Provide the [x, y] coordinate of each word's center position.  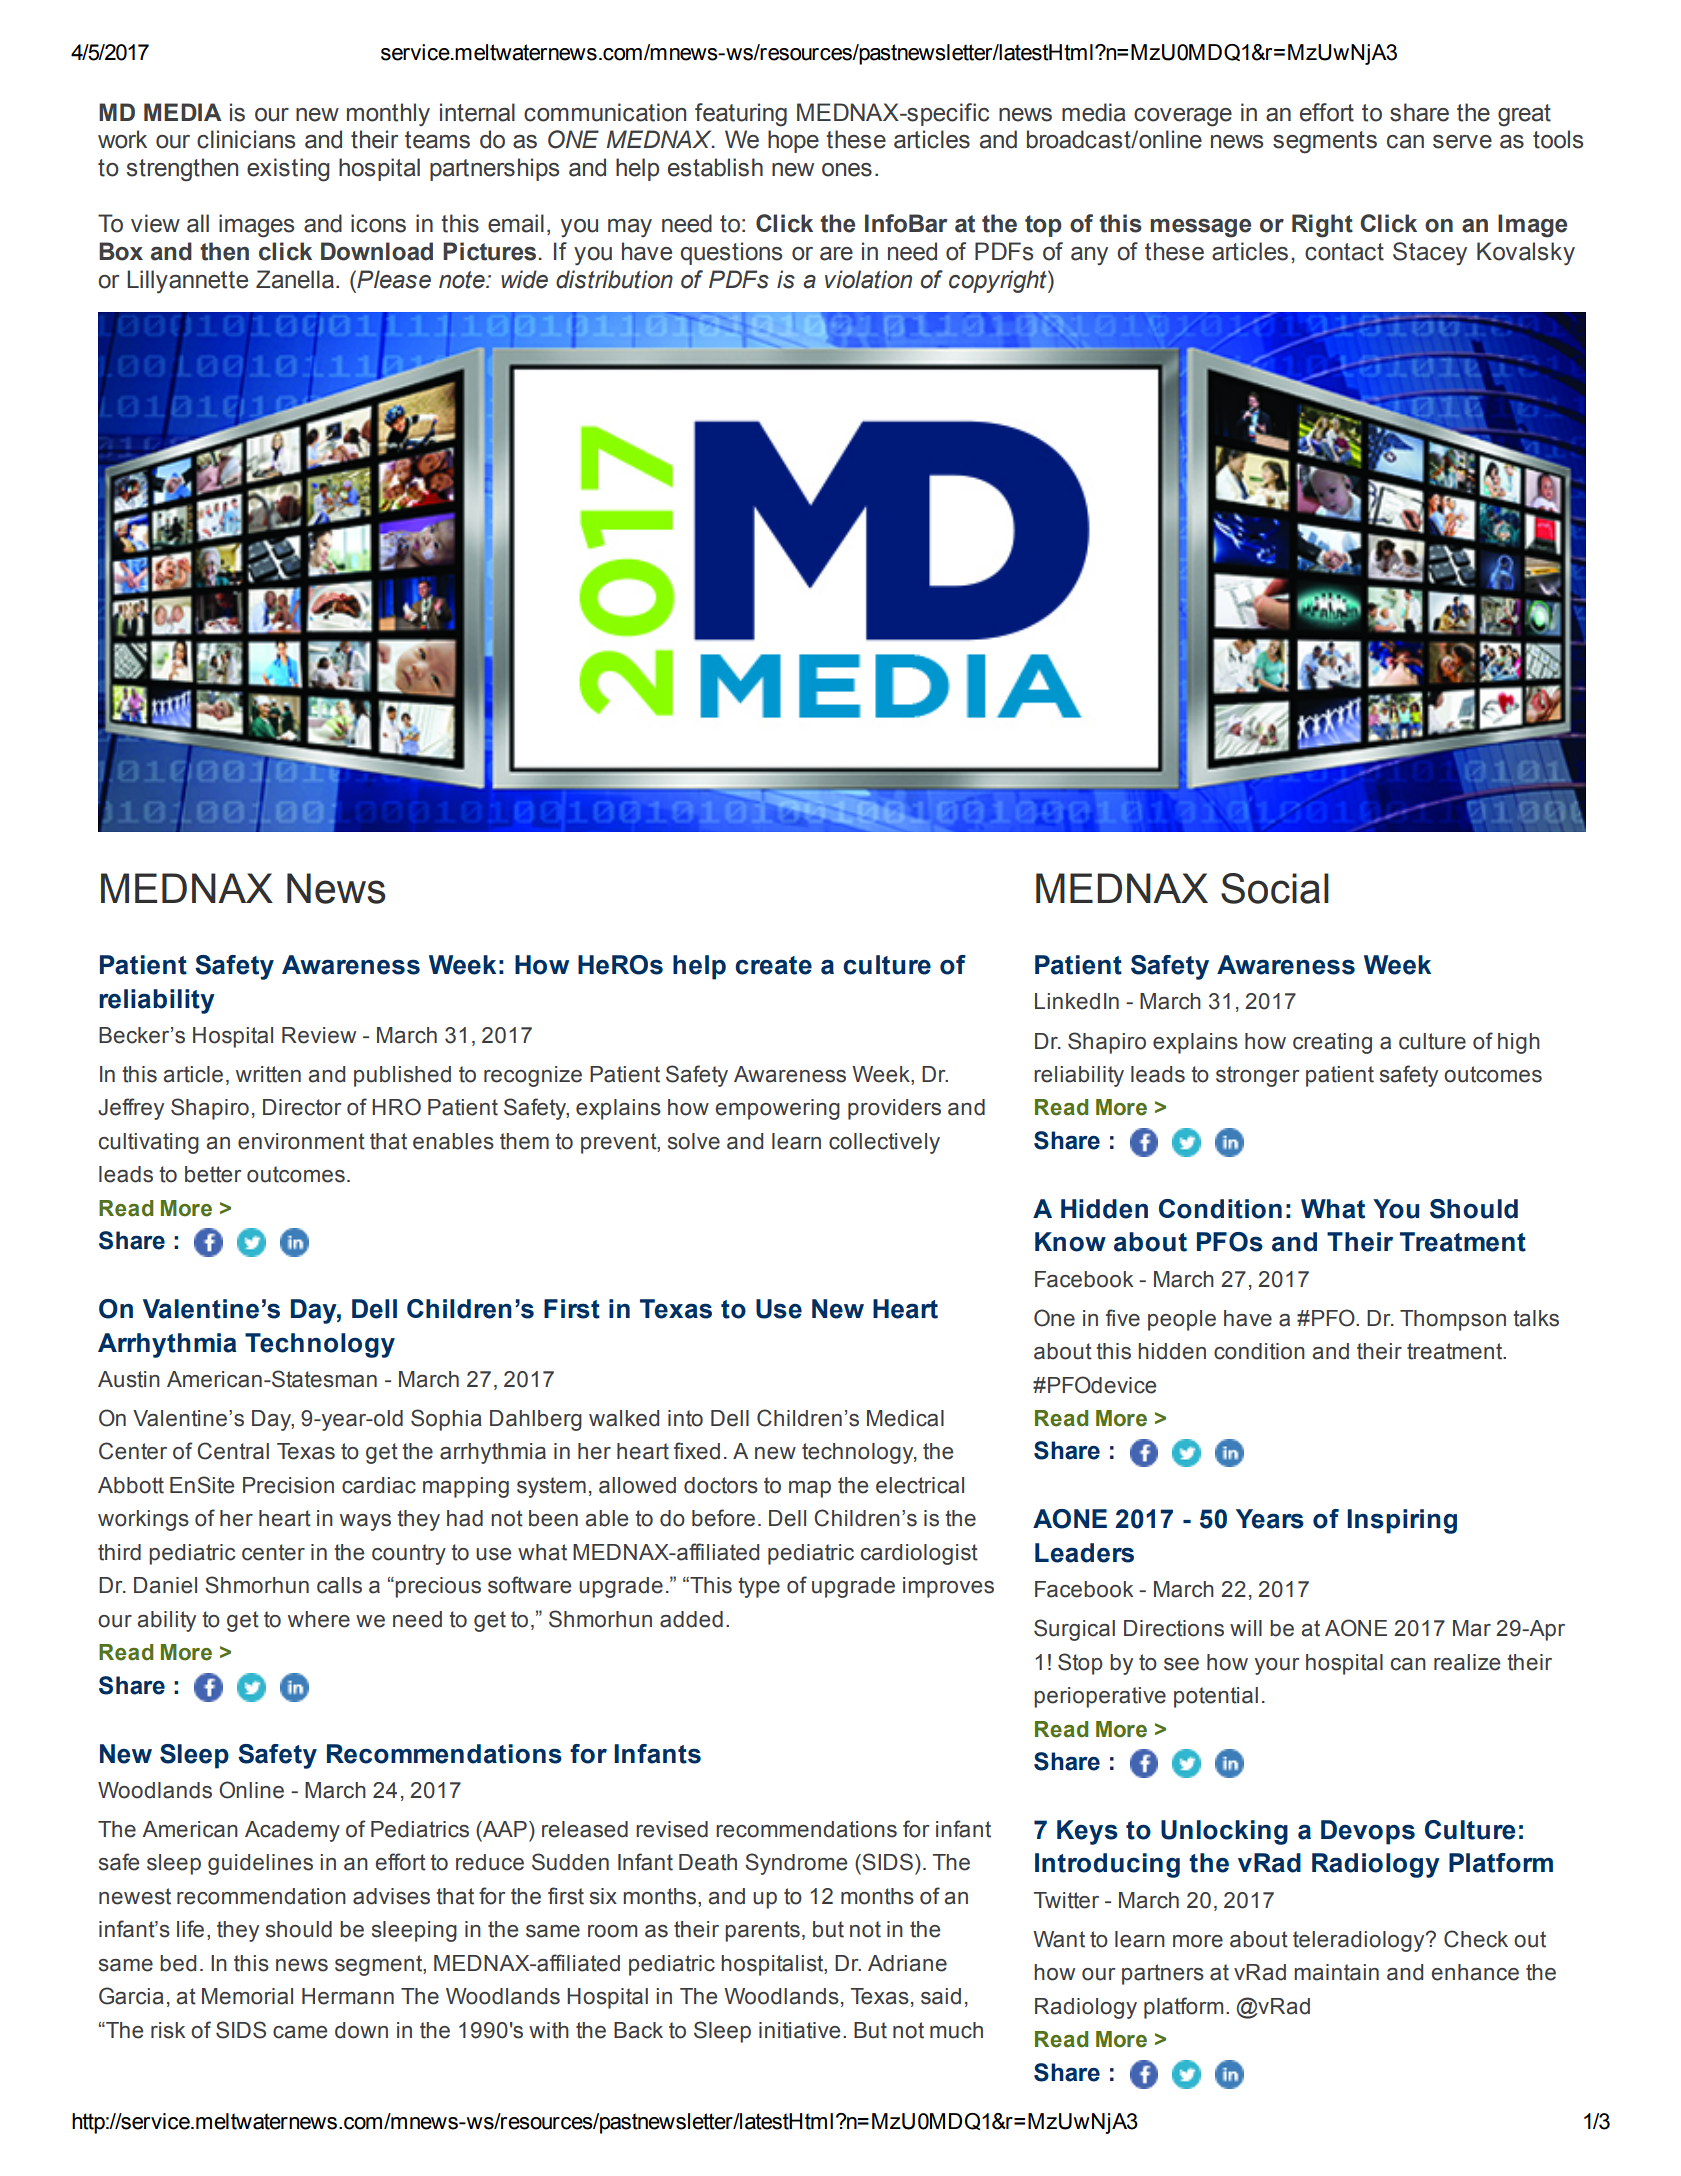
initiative [799, 2030]
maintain [1336, 1972]
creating [1332, 1043]
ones [847, 170]
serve [1462, 142]
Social [1275, 888]
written [268, 1074]
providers [894, 1109]
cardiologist [919, 1554]
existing [288, 170]
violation [868, 279]
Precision [288, 1485]
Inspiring [1402, 1521]
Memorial [247, 1996]
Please [393, 279]
